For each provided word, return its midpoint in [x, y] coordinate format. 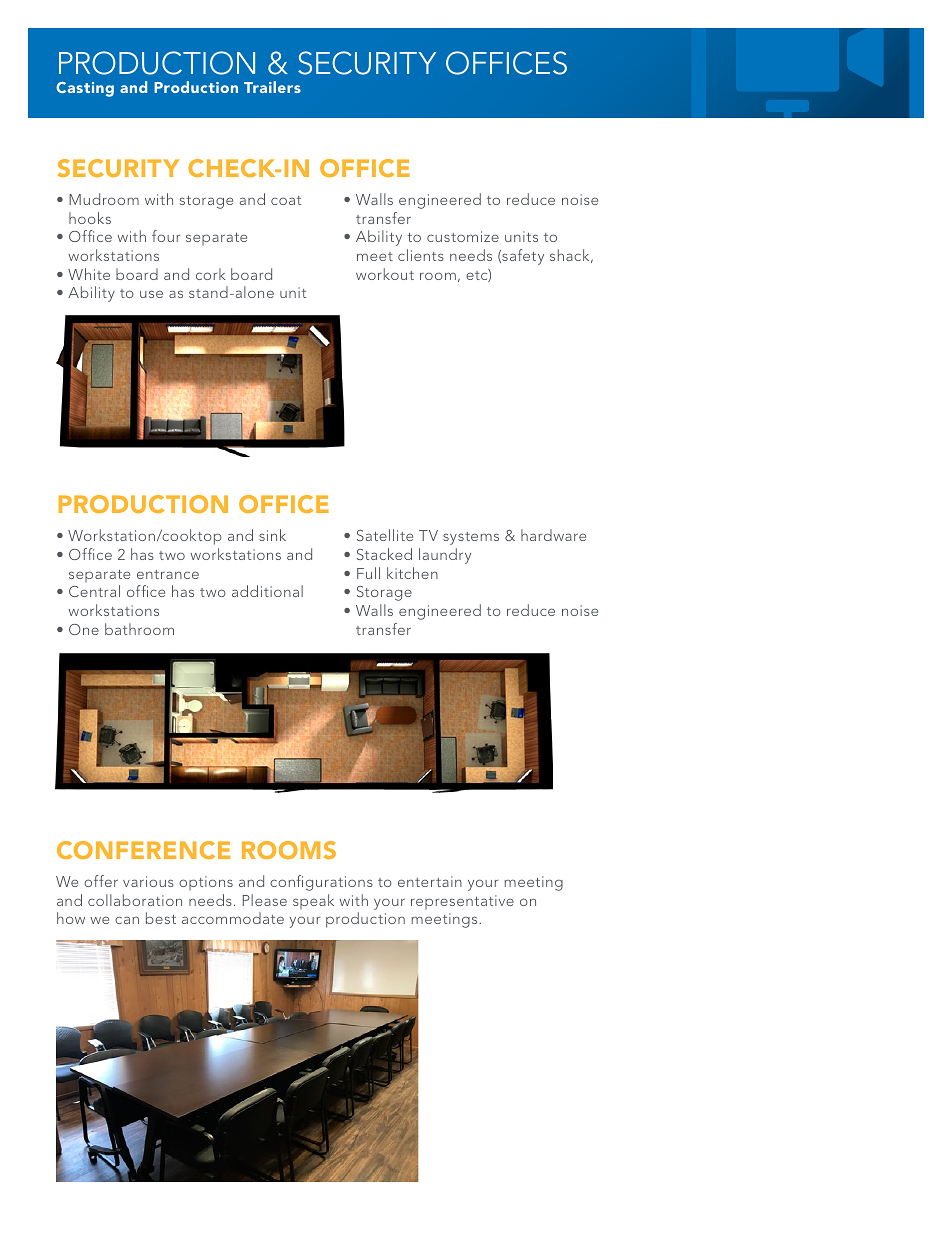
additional [267, 591]
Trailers [272, 87]
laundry [445, 556]
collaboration [135, 900]
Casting [85, 89]
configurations [321, 883]
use [151, 294]
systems [471, 538]
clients [421, 255]
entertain [430, 881]
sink [272, 535]
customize [463, 236]
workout [385, 274]
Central [94, 591]
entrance [168, 574]
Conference [143, 850]
